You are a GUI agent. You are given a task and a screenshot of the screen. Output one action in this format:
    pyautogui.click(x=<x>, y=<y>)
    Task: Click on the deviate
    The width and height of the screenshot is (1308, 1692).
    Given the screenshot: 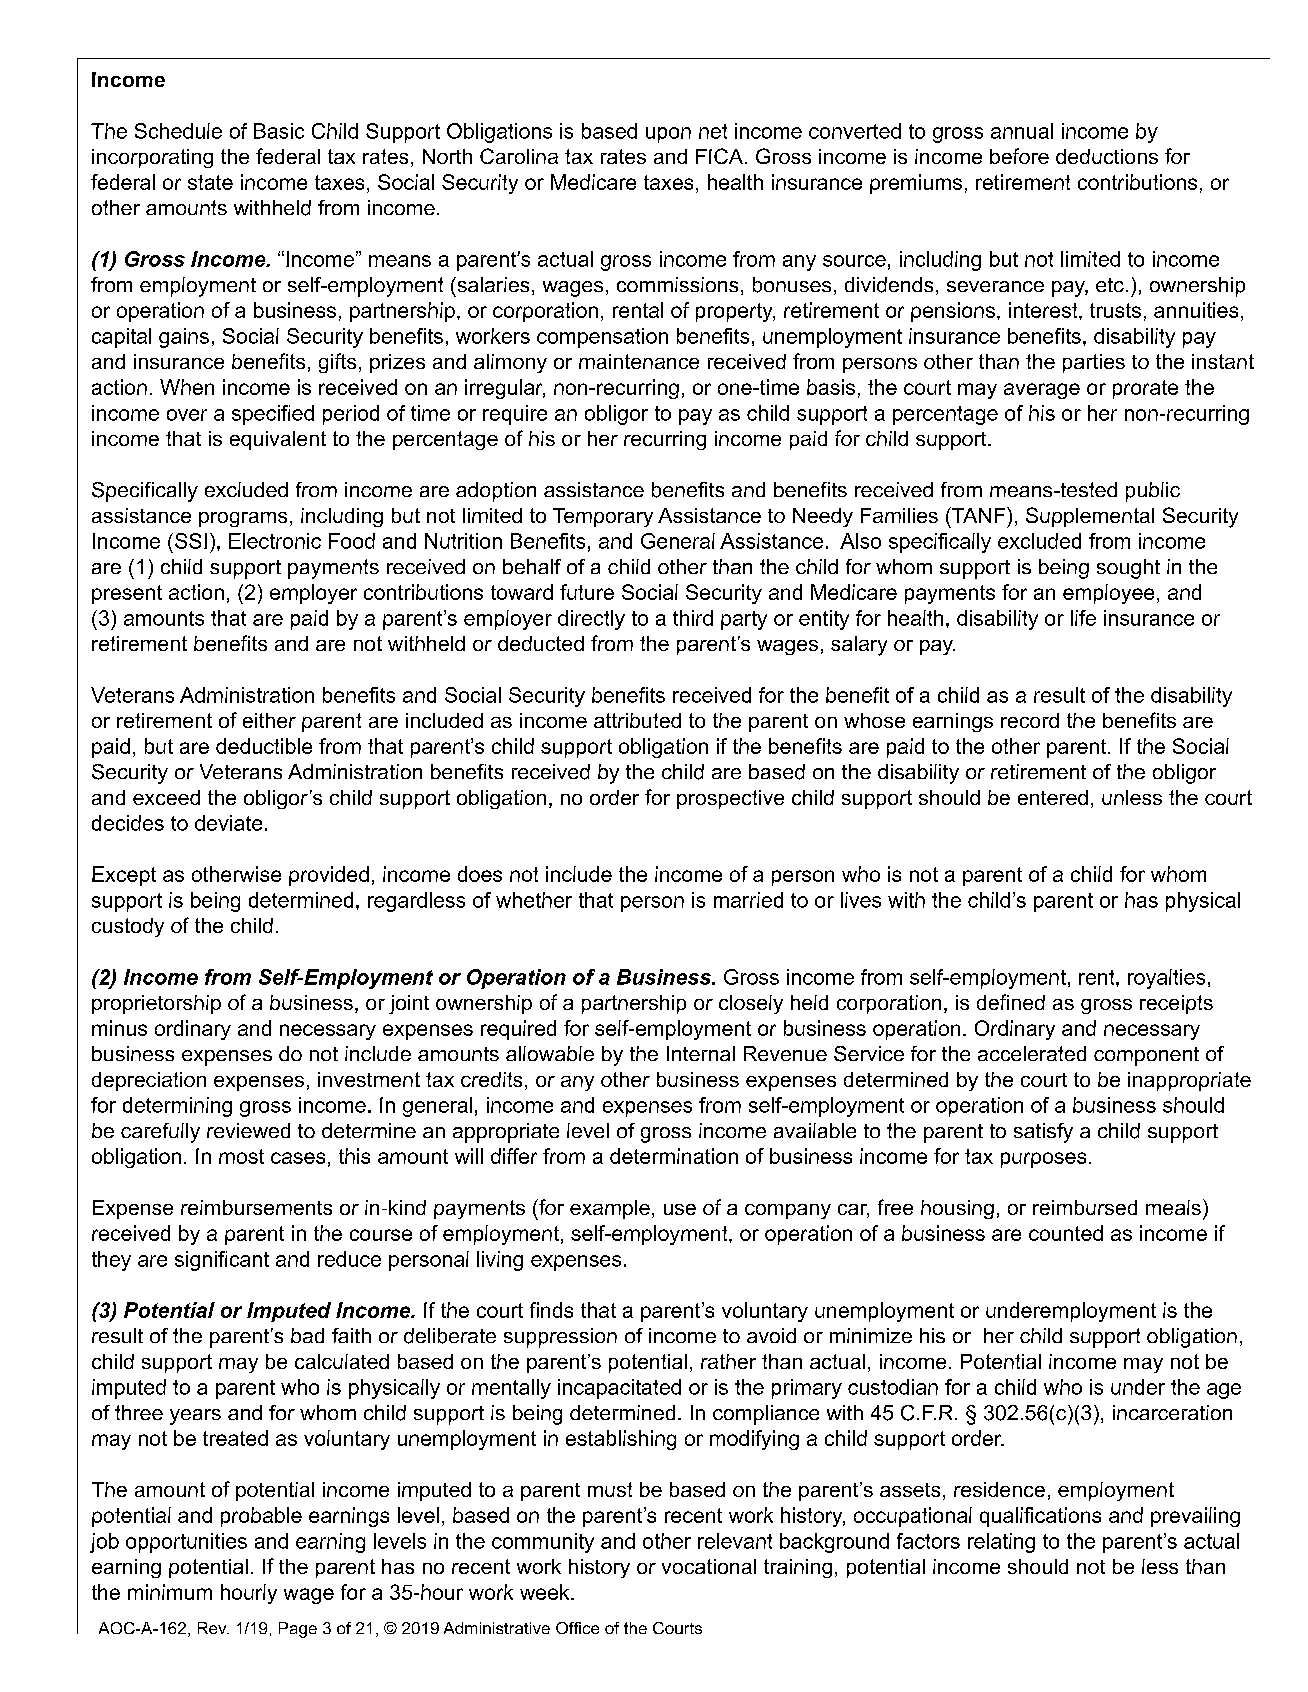 What is the action you would take?
    pyautogui.click(x=228, y=823)
